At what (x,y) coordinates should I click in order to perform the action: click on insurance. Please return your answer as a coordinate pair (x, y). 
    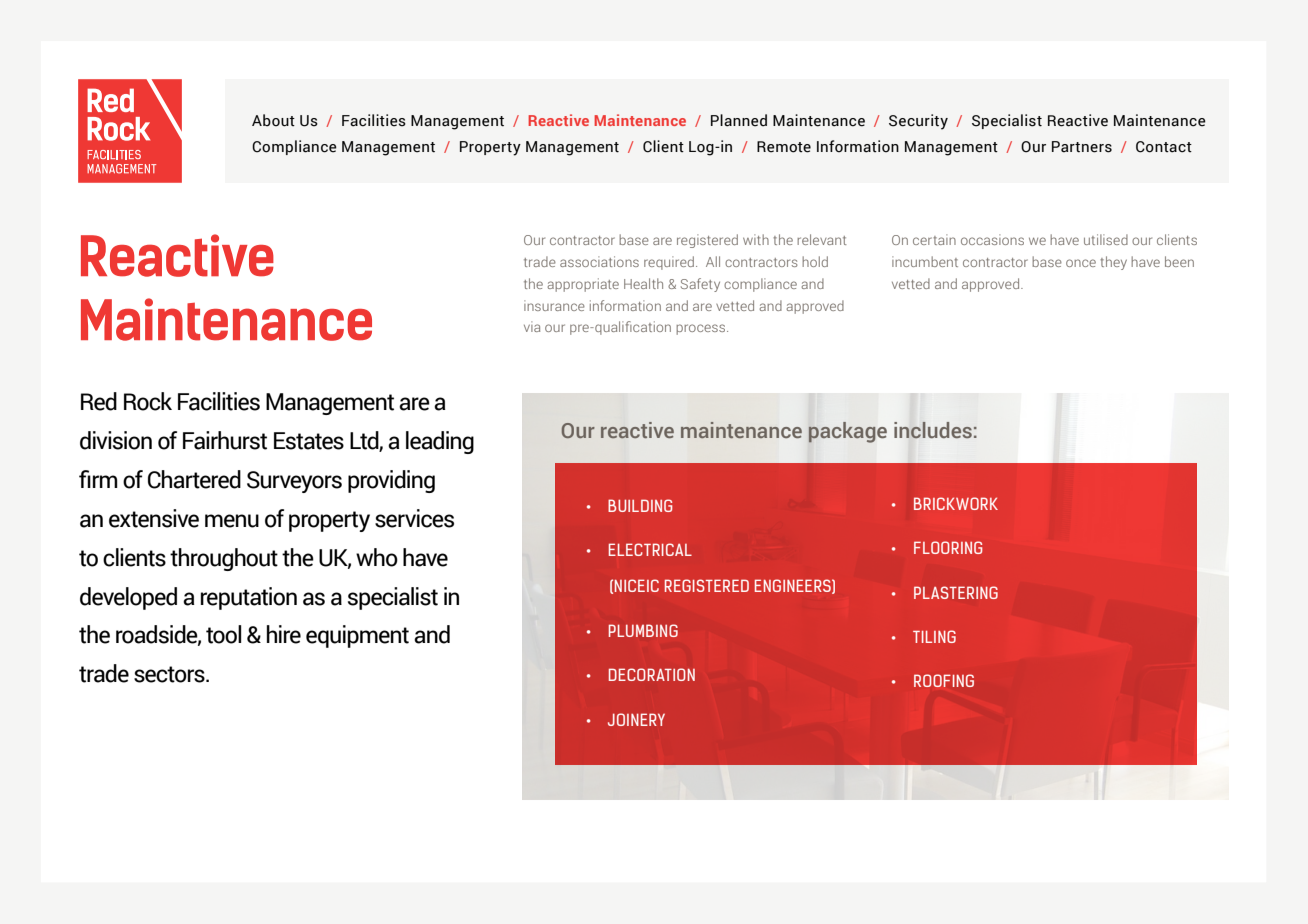
    Looking at the image, I should click on (554, 305).
